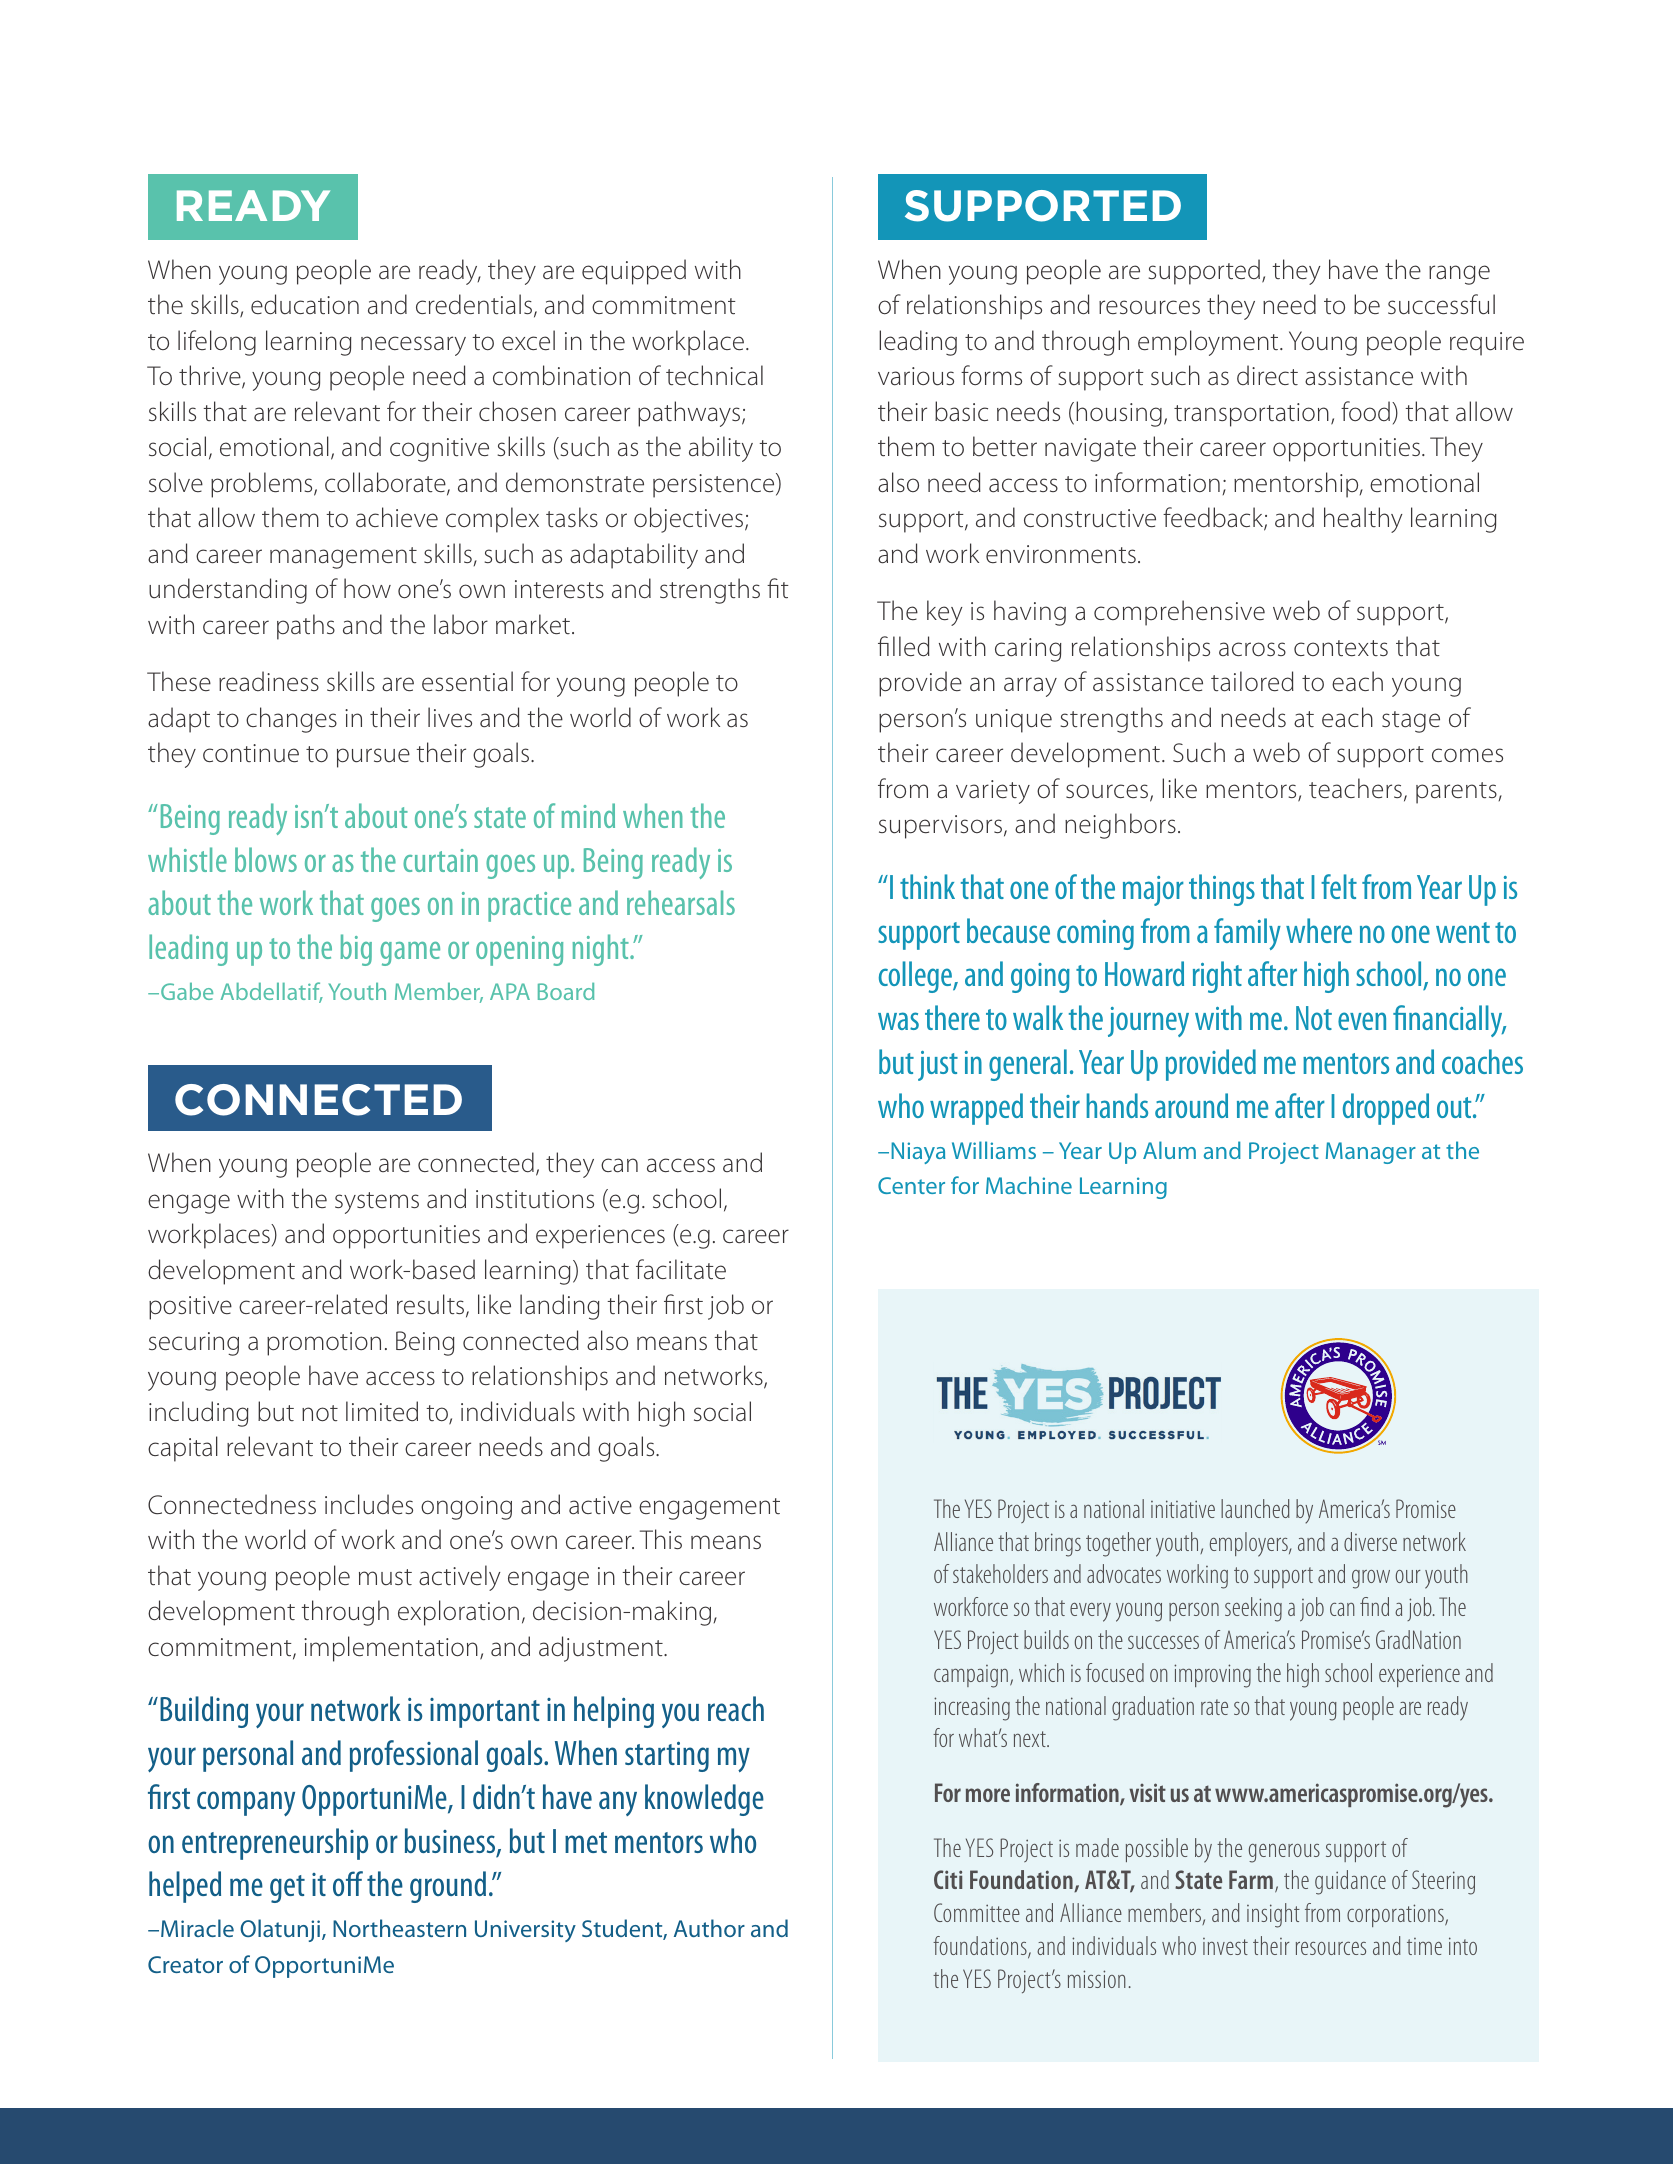  Describe the element at coordinates (369, 1504) in the document. I see `includes` at that location.
